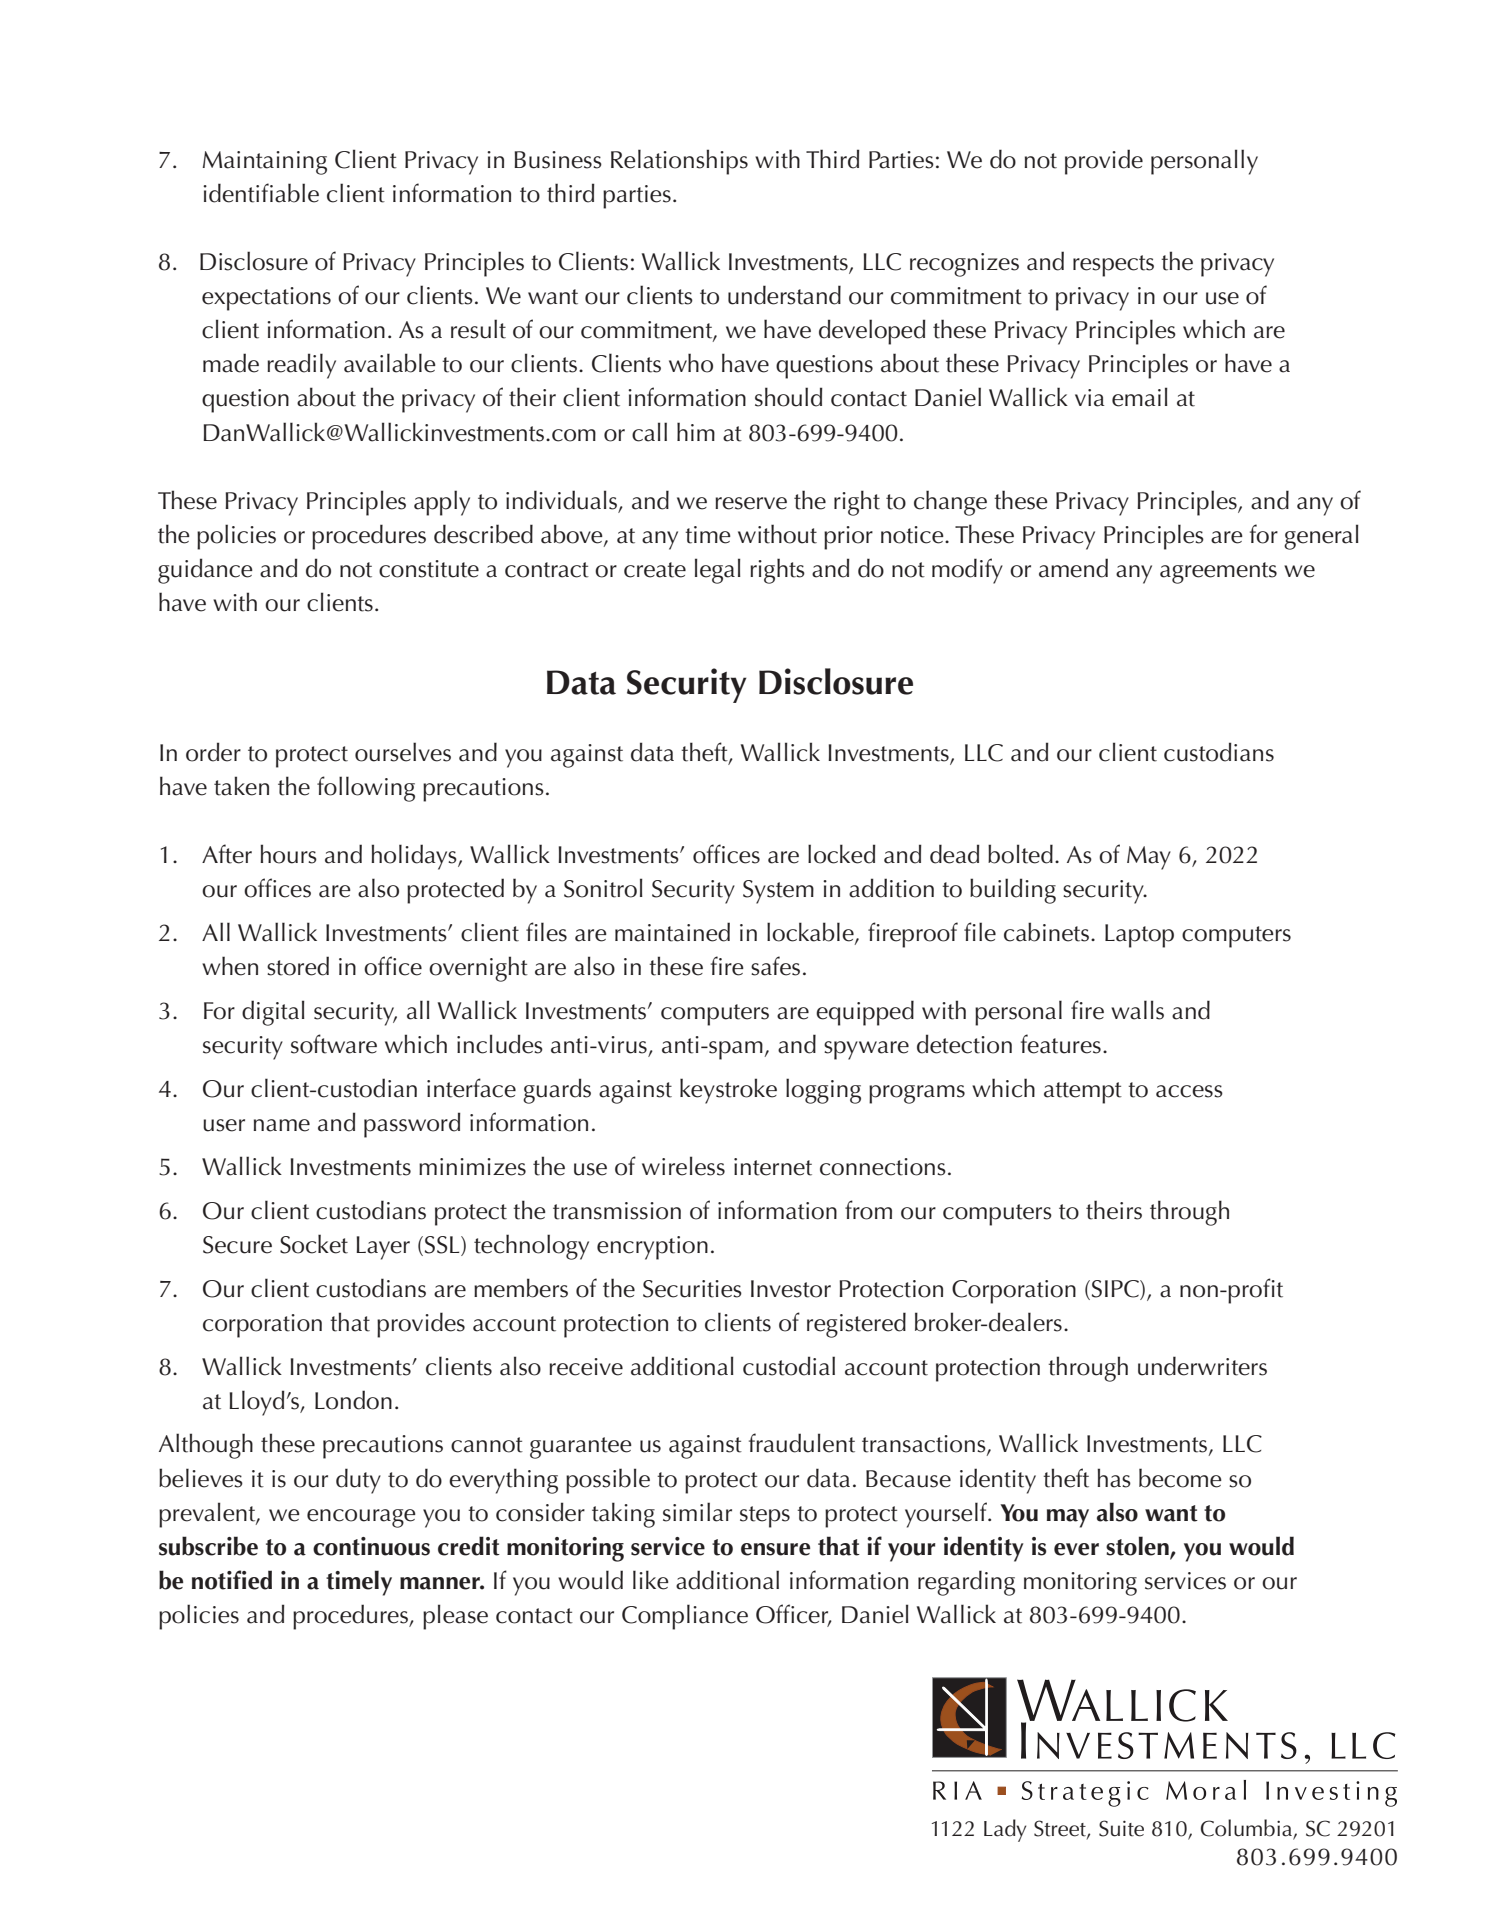  Describe the element at coordinates (679, 162) in the image. I see `Relationships` at that location.
